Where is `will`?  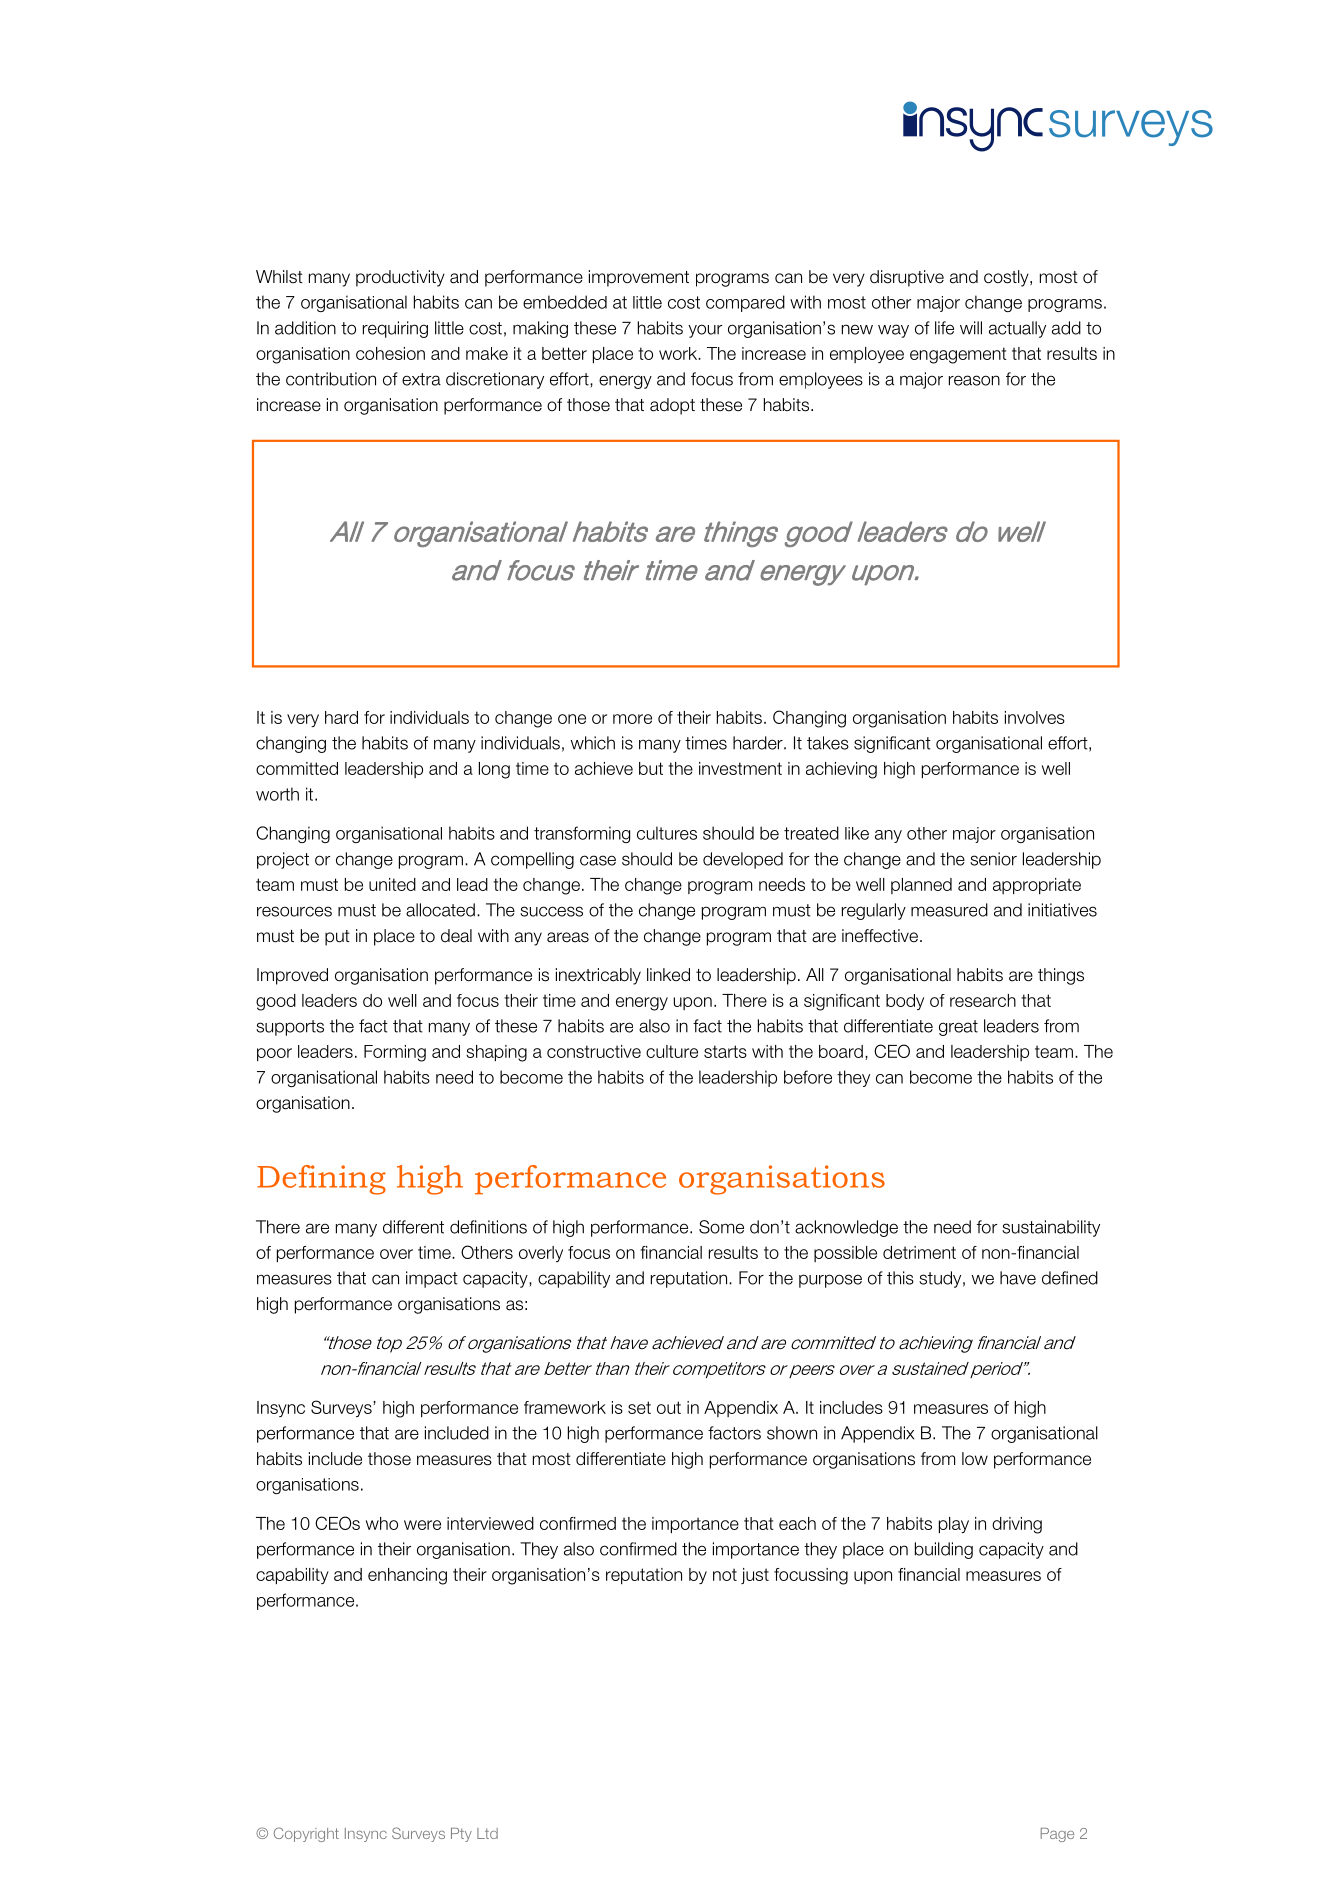 will is located at coordinates (971, 328).
